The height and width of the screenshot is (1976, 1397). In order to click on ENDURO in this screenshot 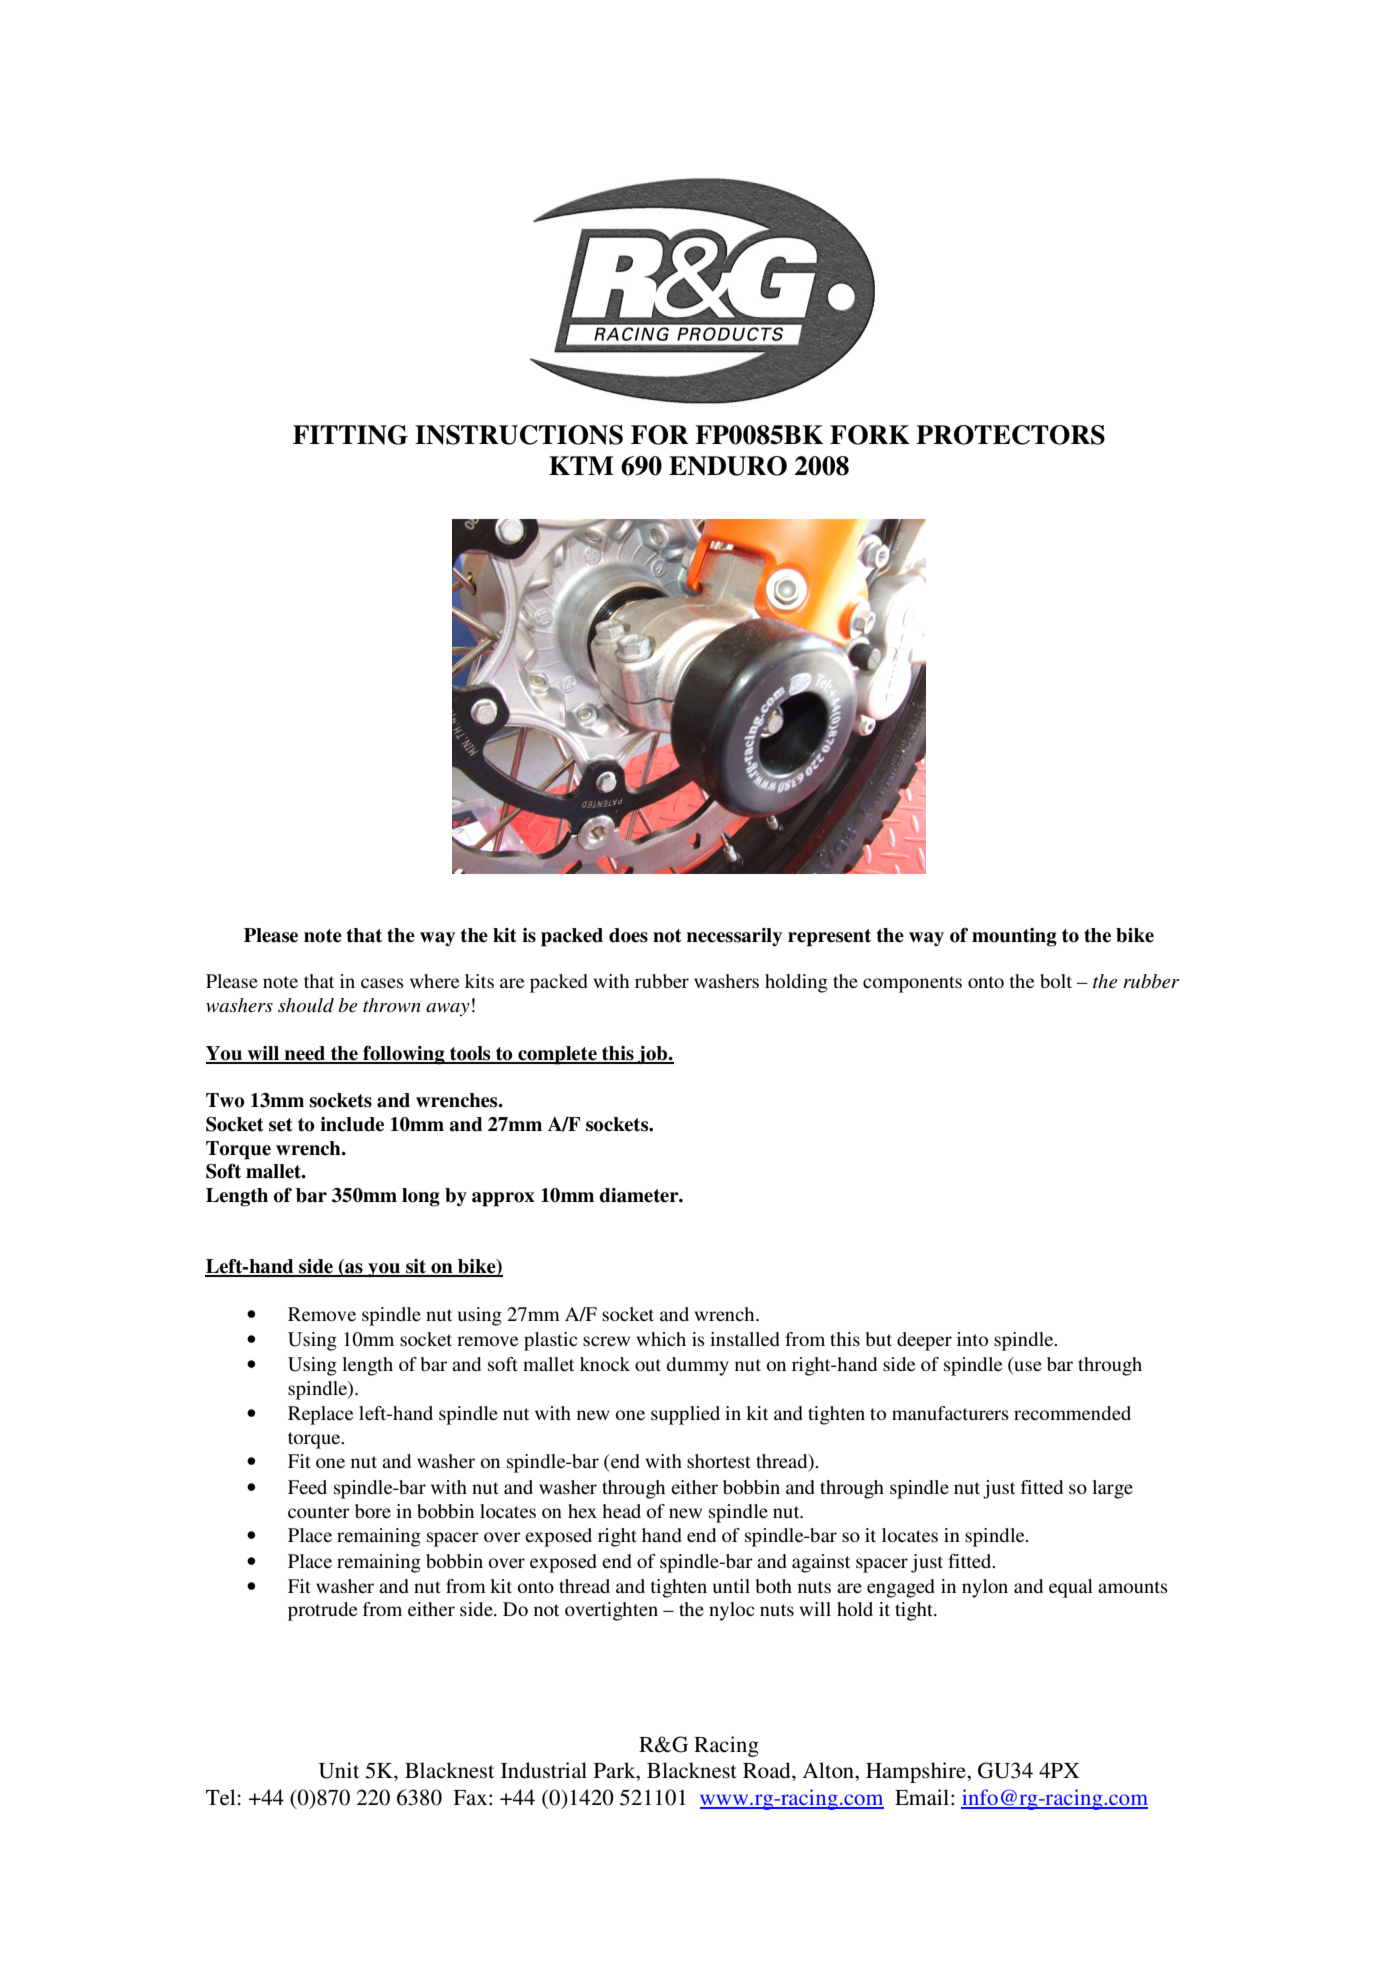, I will do `click(728, 466)`.
